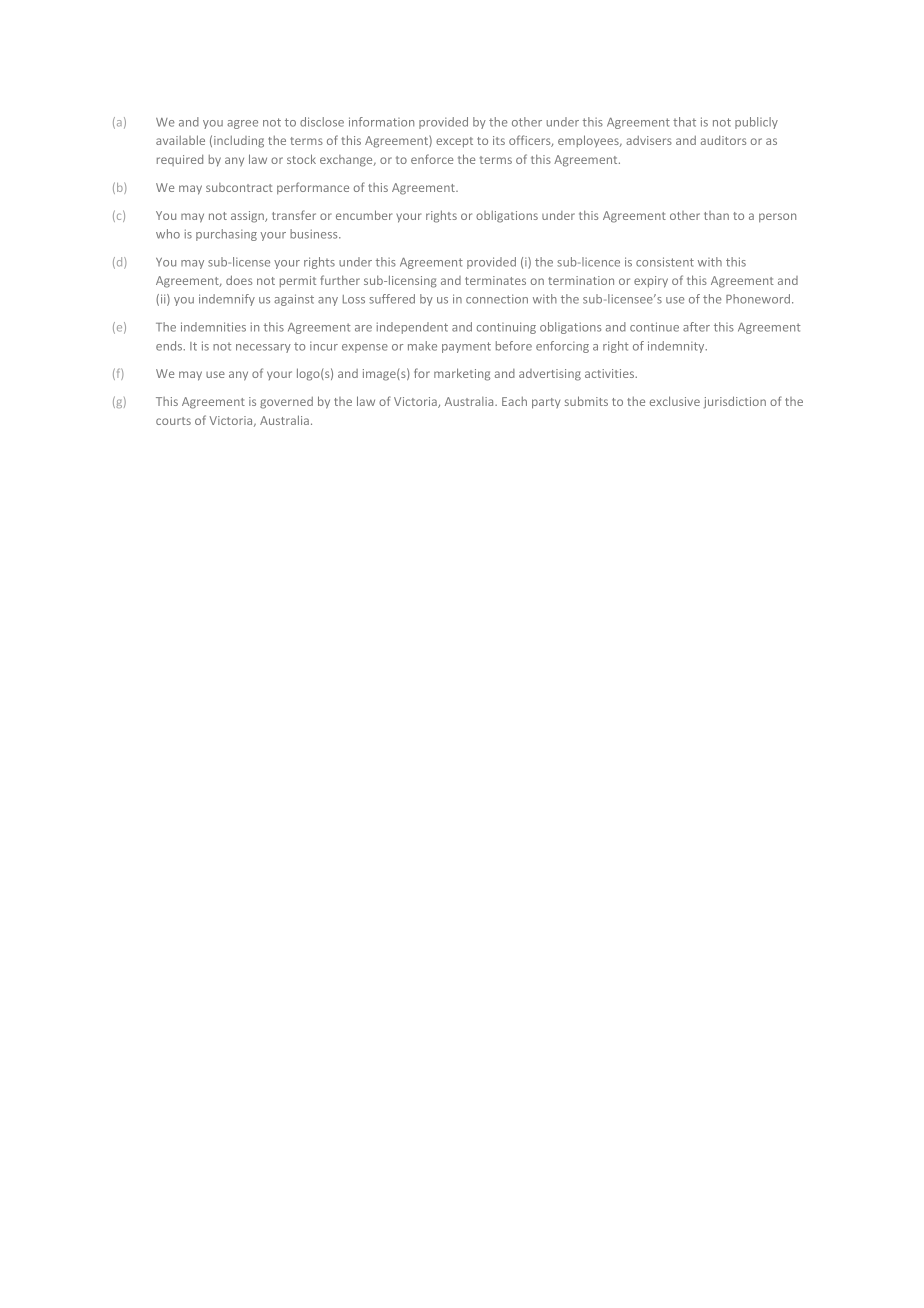 Image resolution: width=924 pixels, height=1308 pixels. I want to click on business, so click(315, 234).
